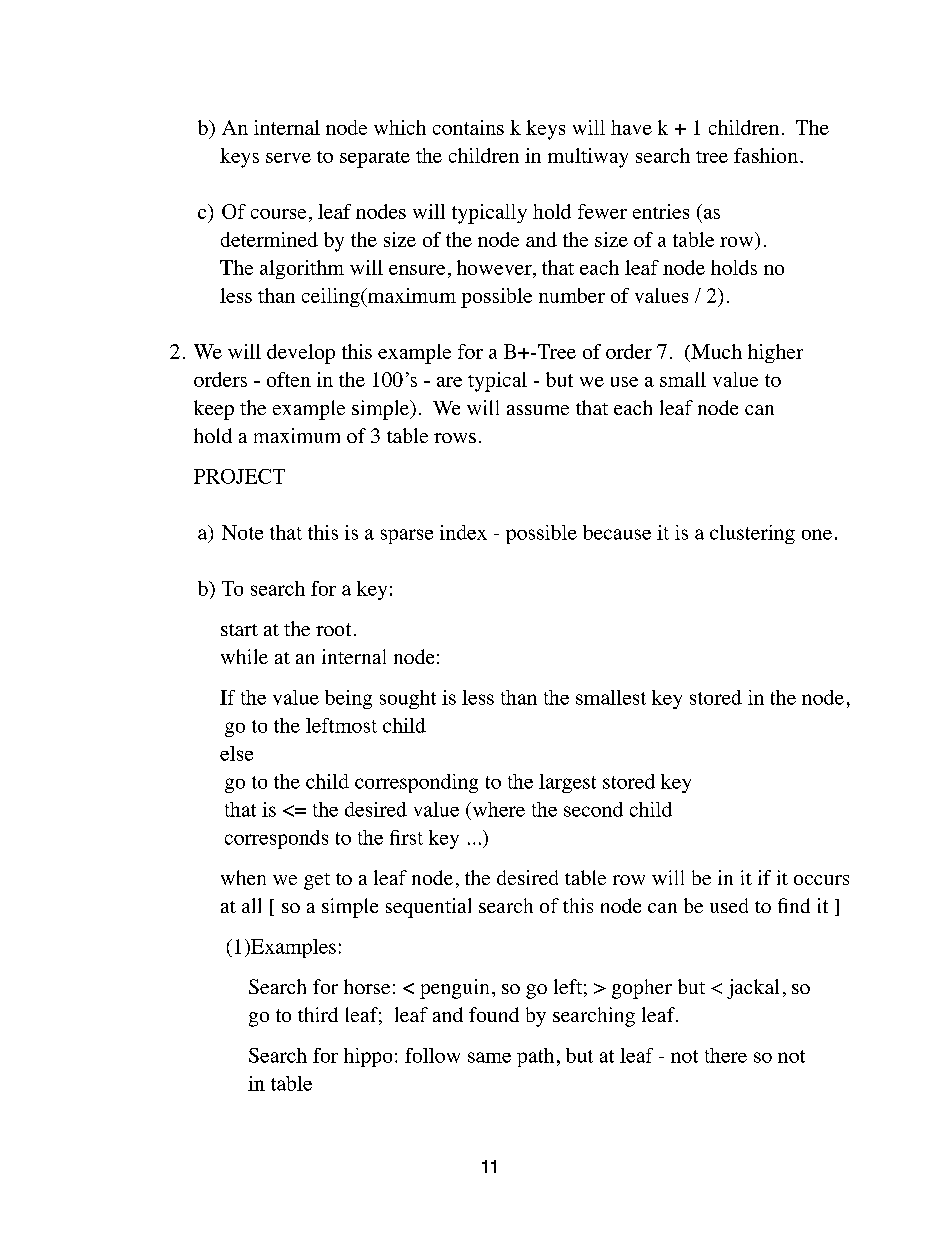 Image resolution: width=952 pixels, height=1233 pixels. Describe the element at coordinates (766, 155) in the screenshot. I see `fashion` at that location.
